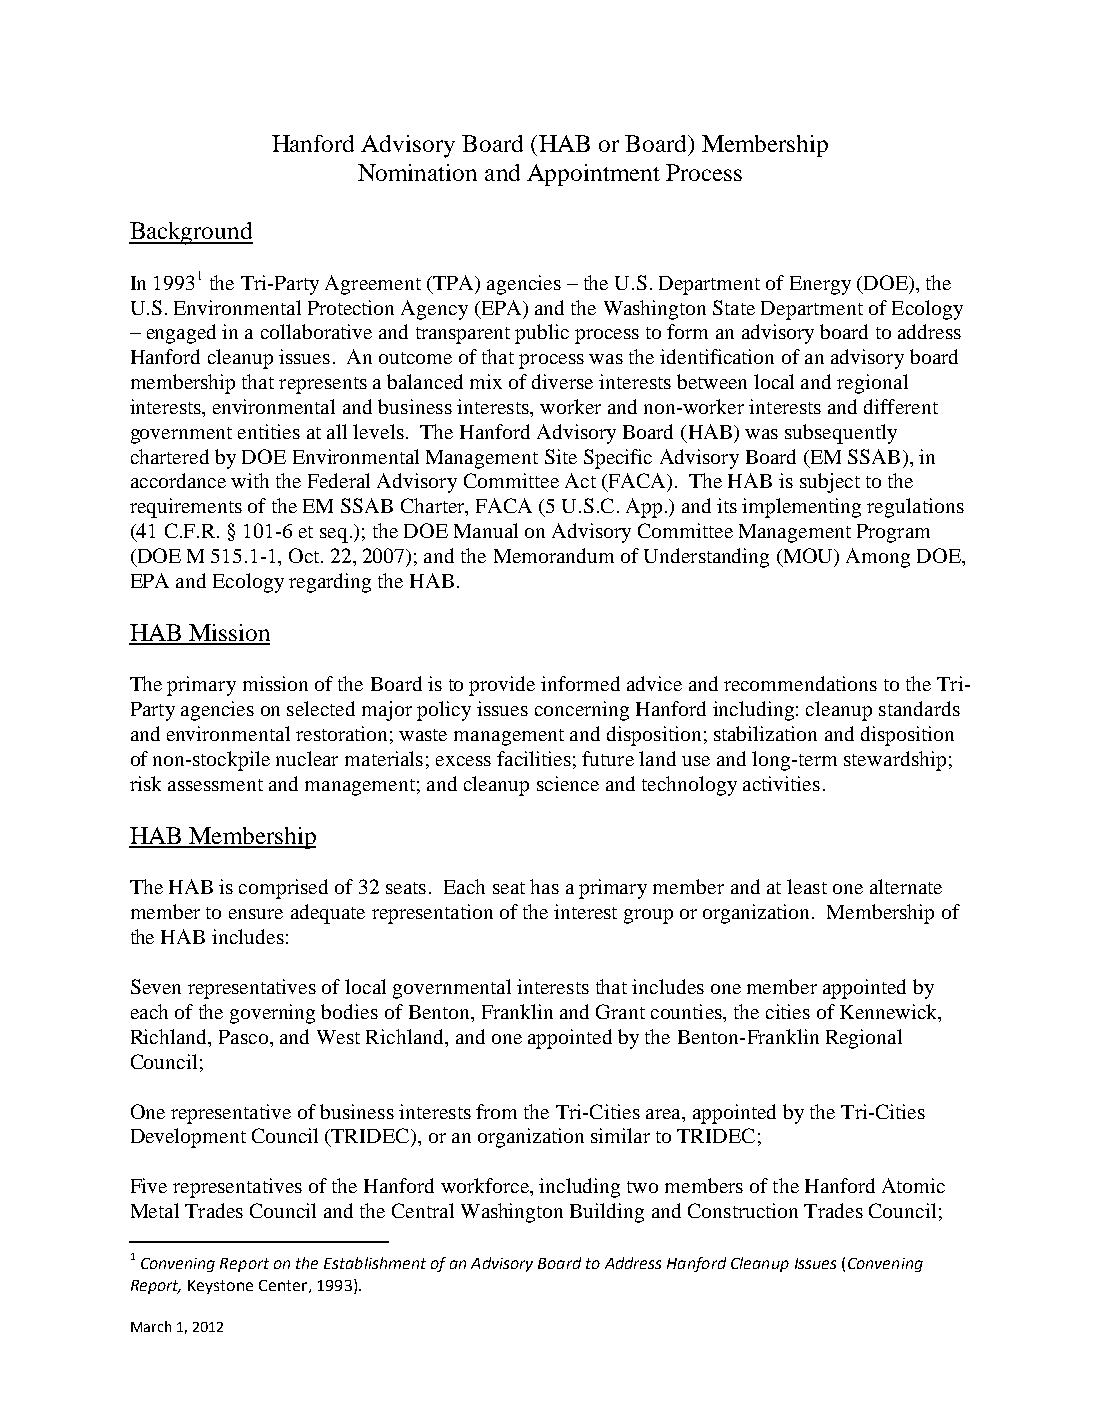 Image resolution: width=1101 pixels, height=1425 pixels. What do you see at coordinates (215, 785) in the document?
I see `assessment` at bounding box center [215, 785].
